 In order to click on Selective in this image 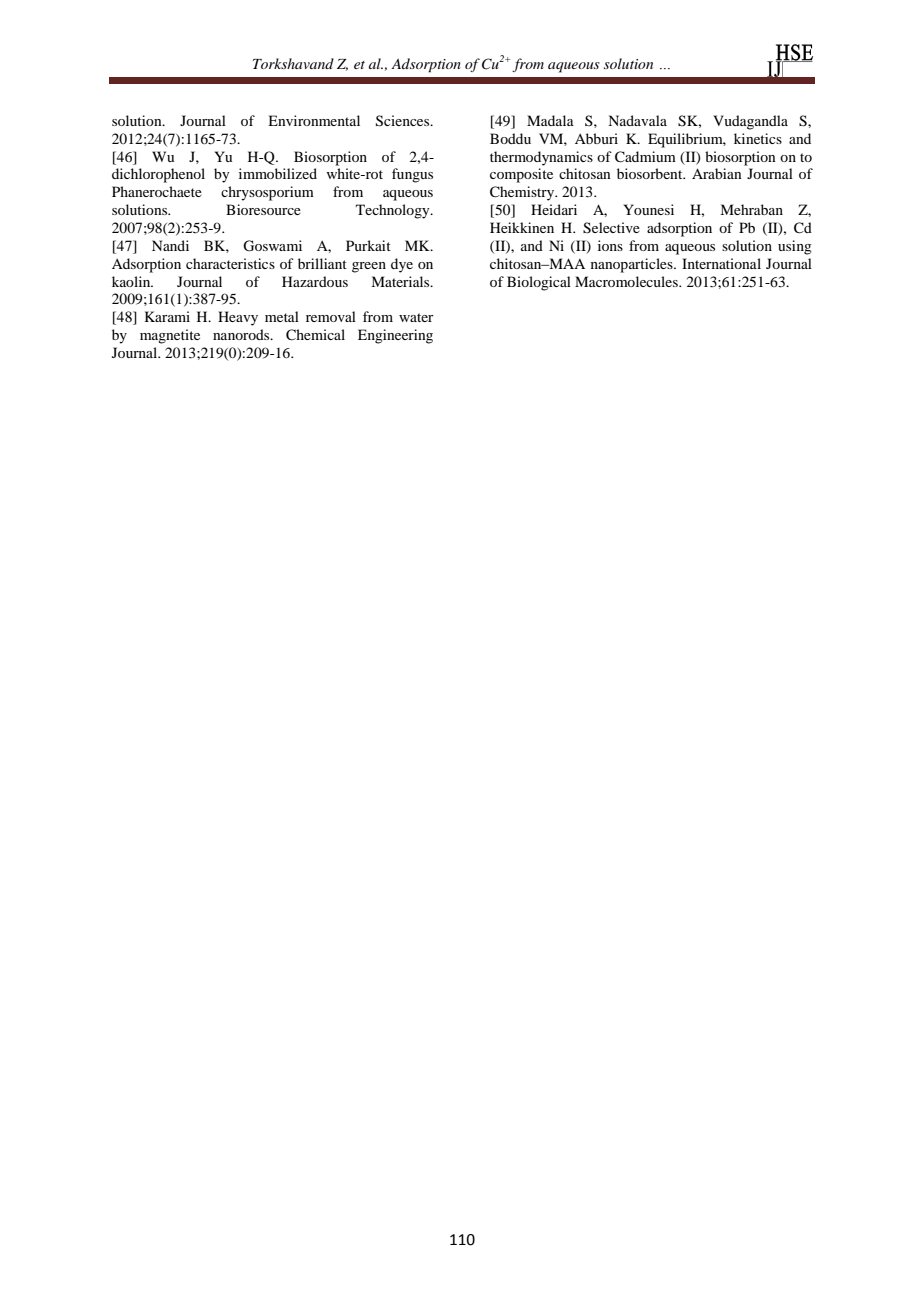, I will do `click(611, 228)`.
